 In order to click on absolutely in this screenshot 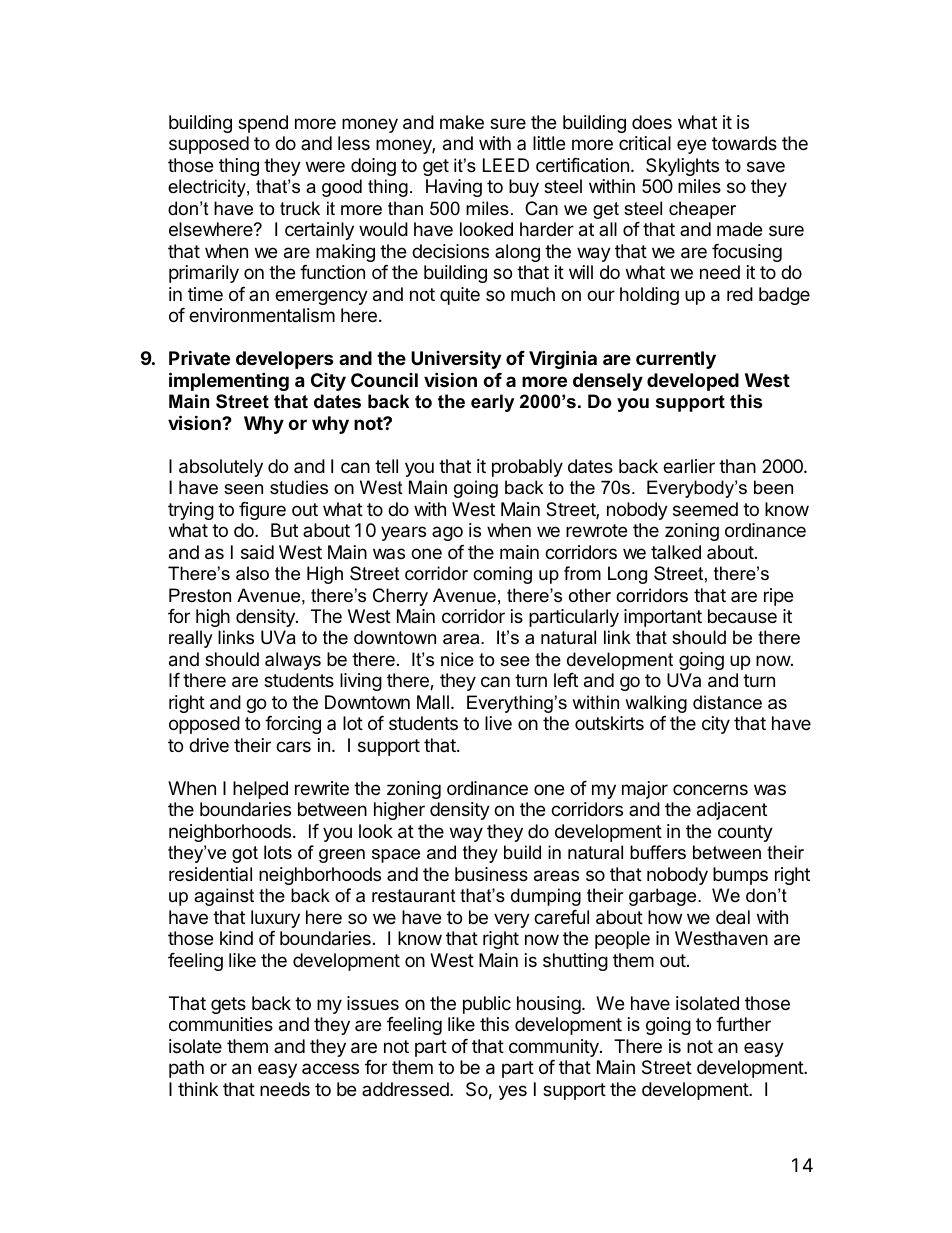, I will do `click(221, 468)`.
